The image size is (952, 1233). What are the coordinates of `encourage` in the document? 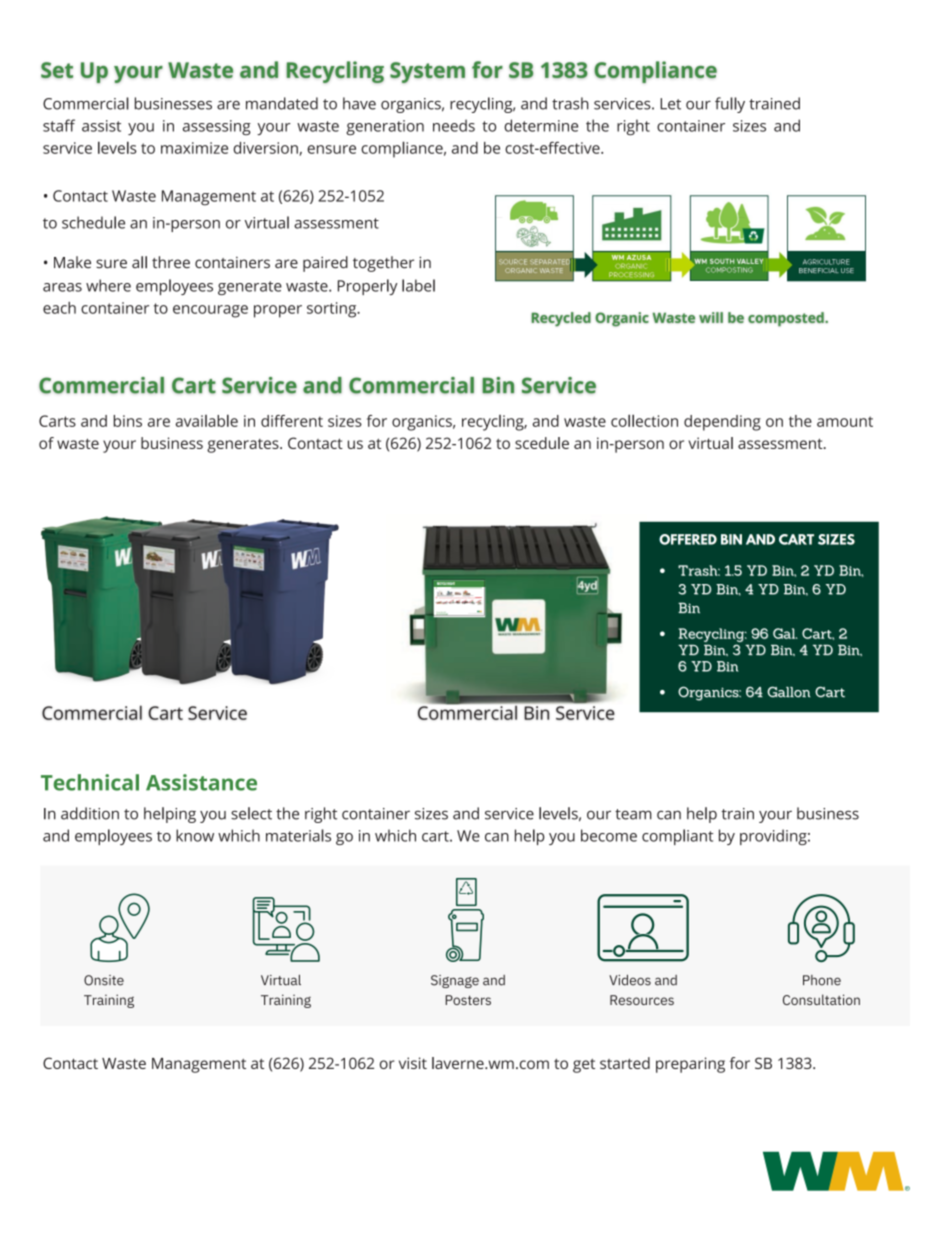 It's located at (210, 311).
